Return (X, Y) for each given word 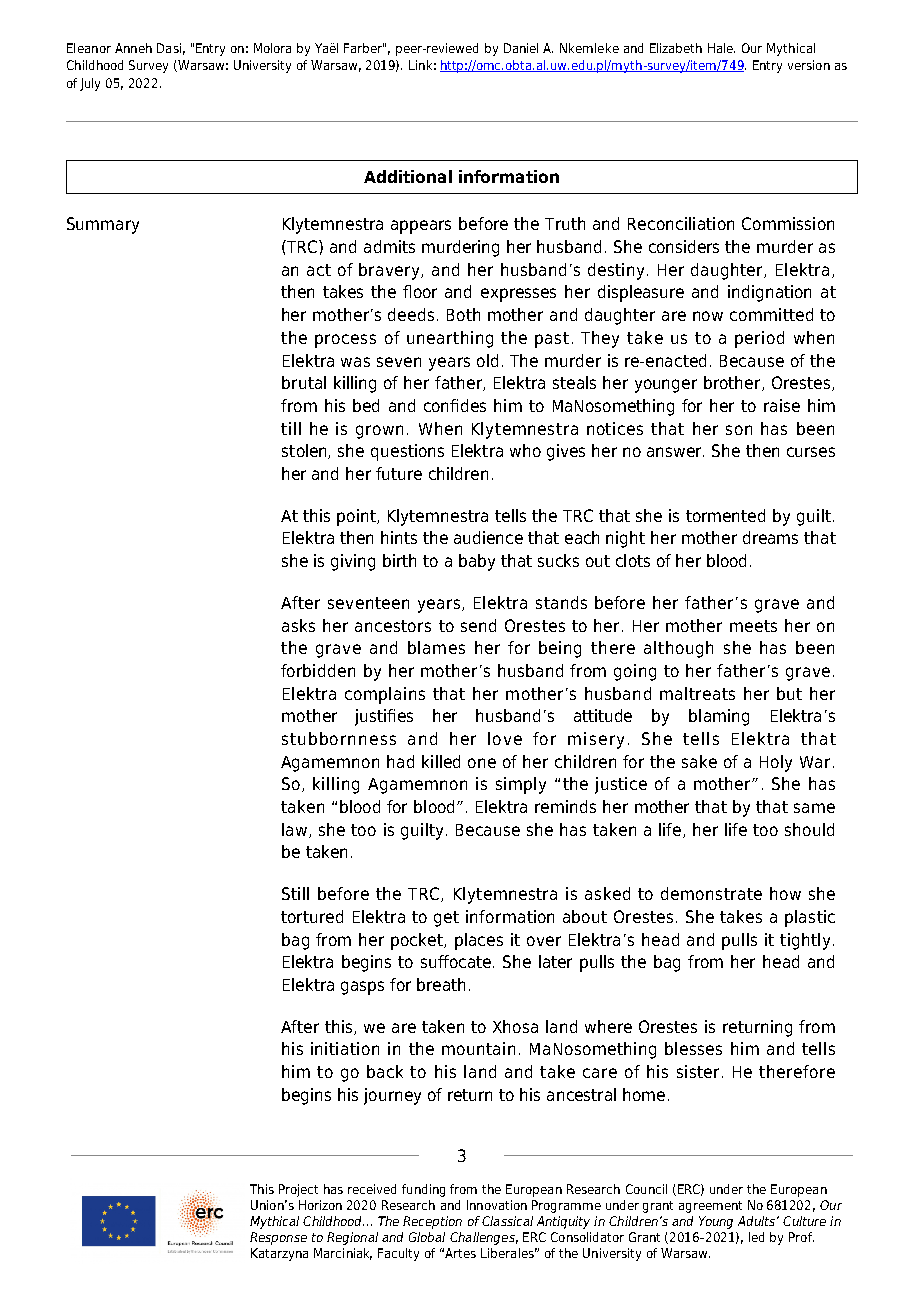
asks (298, 625)
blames (436, 647)
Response (278, 1238)
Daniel (521, 48)
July (90, 84)
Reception (432, 1222)
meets (753, 626)
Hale (721, 48)
